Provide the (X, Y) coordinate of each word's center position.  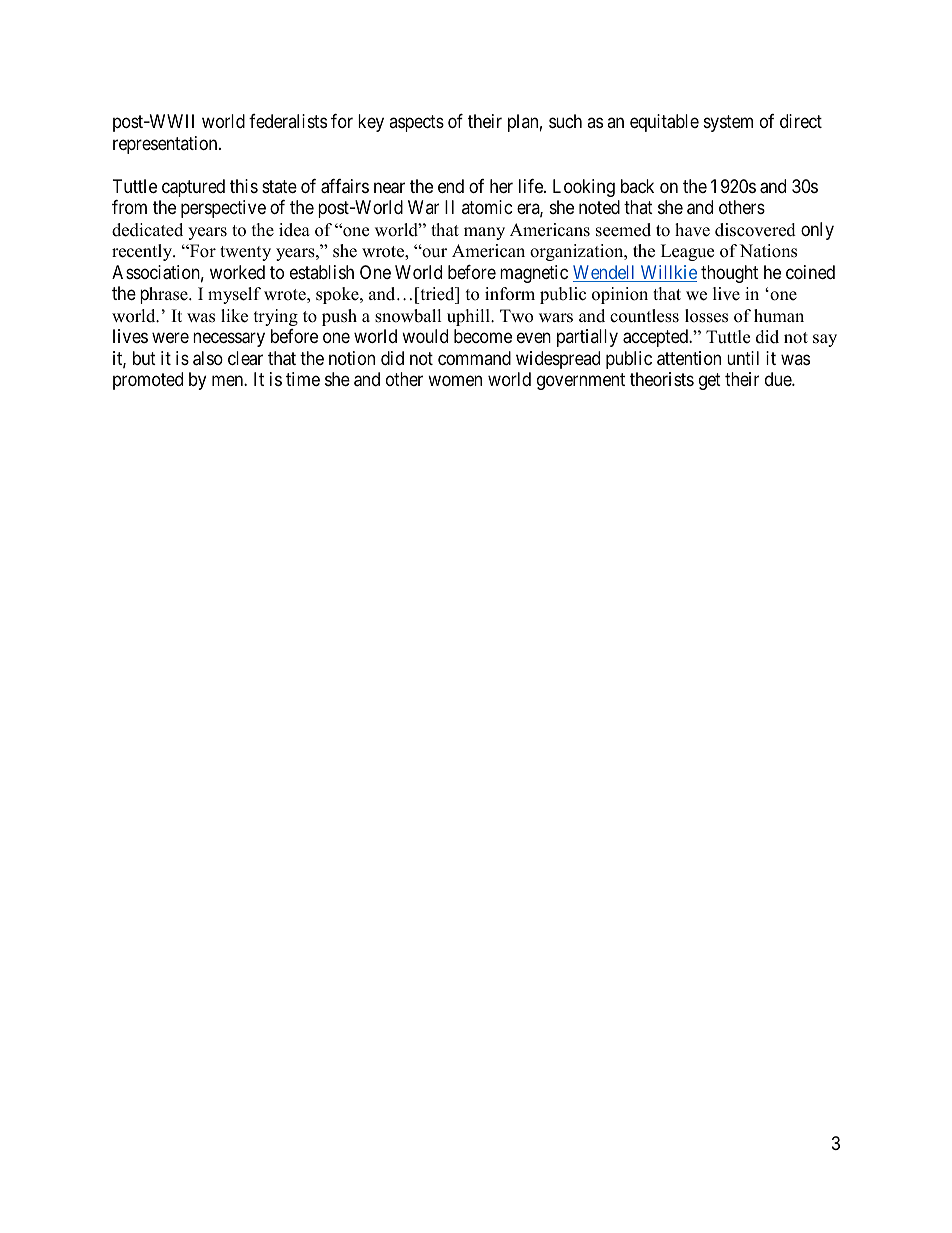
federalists (288, 121)
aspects (416, 124)
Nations (768, 251)
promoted (148, 381)
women (455, 381)
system (728, 124)
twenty (245, 253)
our (433, 252)
